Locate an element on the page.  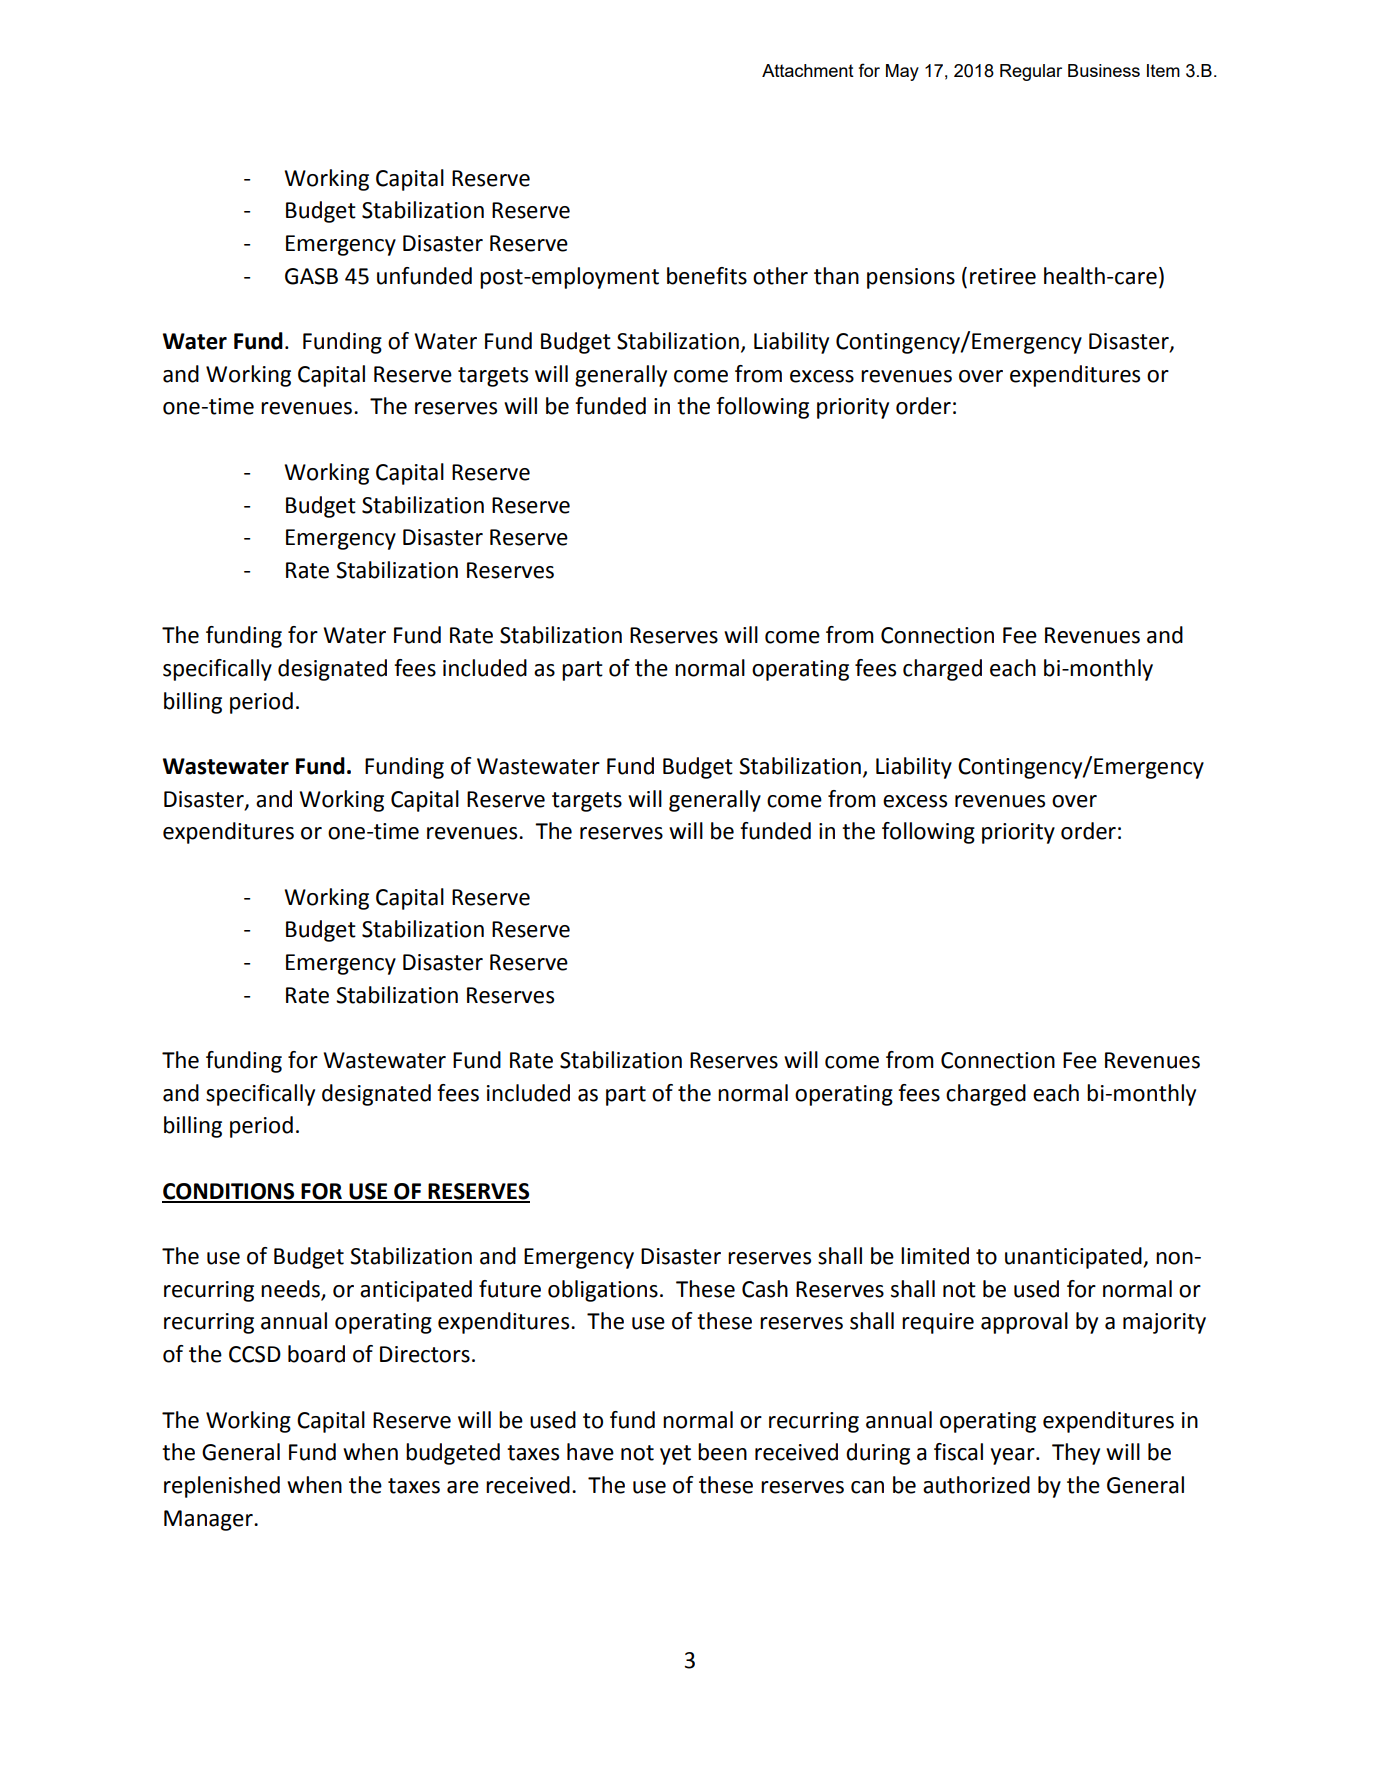
future is located at coordinates (510, 1289).
